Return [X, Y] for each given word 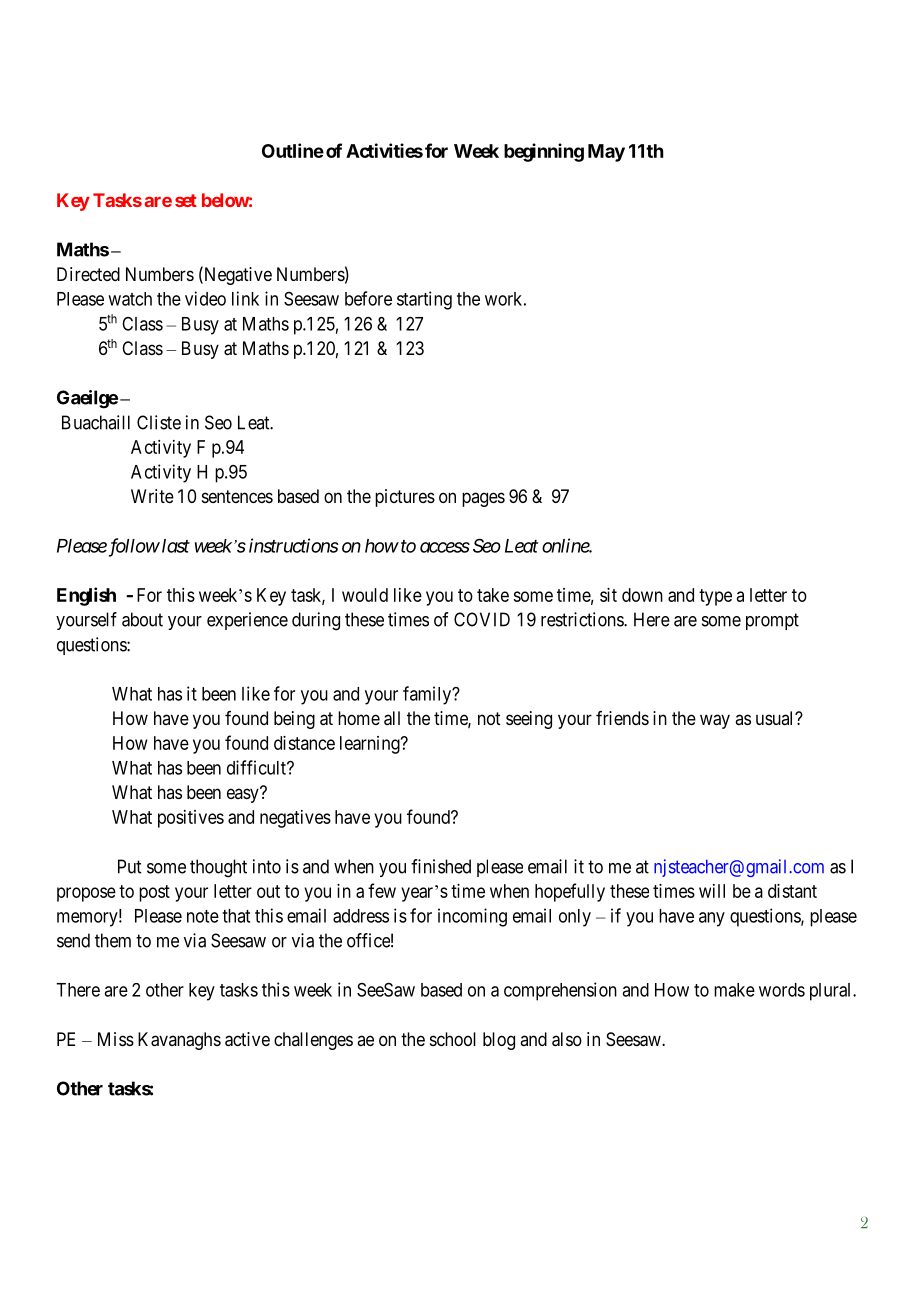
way [715, 721]
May [606, 153]
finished [441, 866]
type [715, 597]
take [493, 595]
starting [424, 300]
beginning [544, 152]
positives [191, 819]
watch [130, 299]
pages [483, 499]
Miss [116, 1039]
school [453, 1039]
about [142, 619]
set [186, 200]
